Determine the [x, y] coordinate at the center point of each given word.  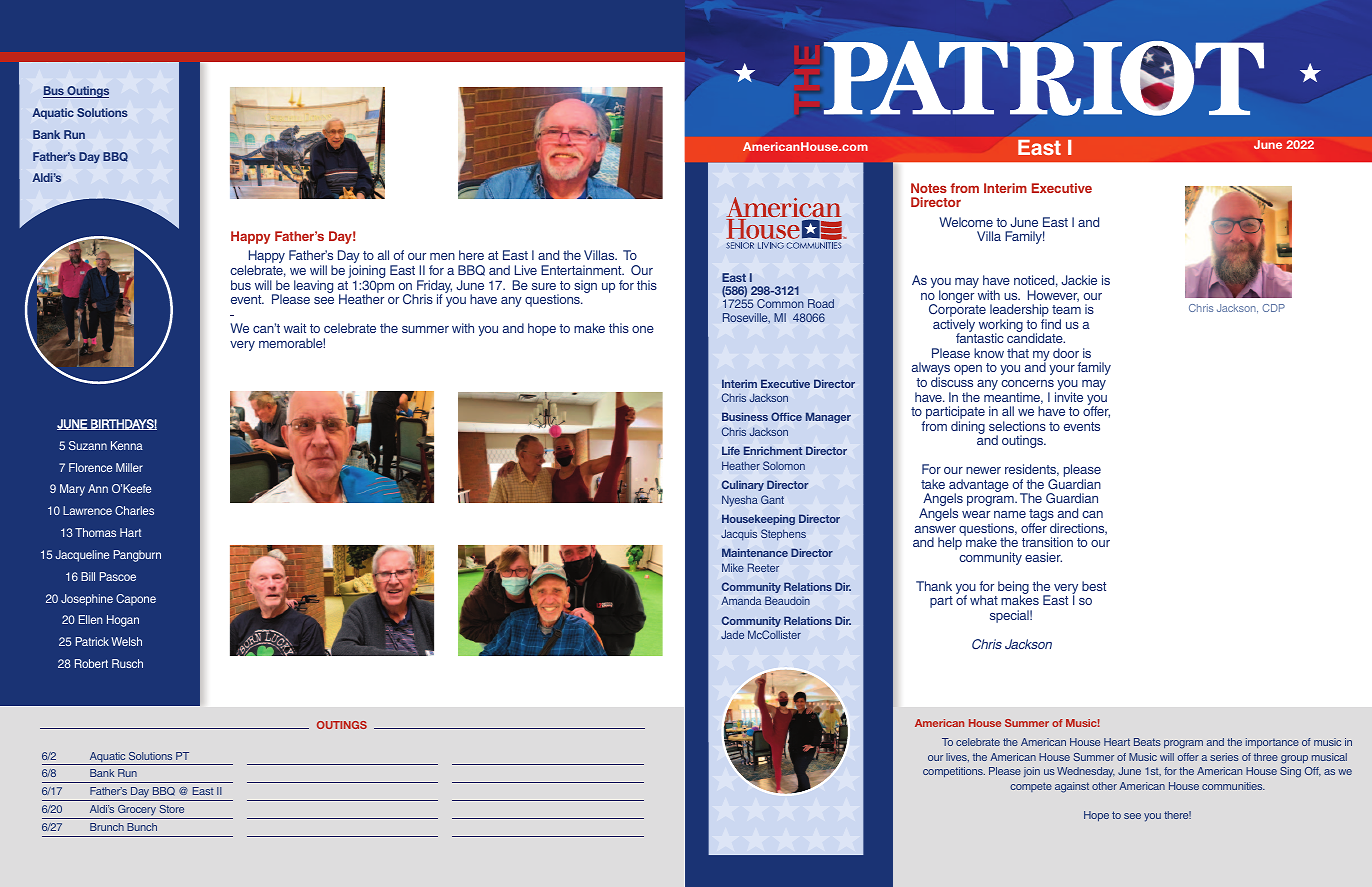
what [984, 600]
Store [172, 809]
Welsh [126, 641]
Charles [134, 510]
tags [1042, 516]
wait [295, 328]
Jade [732, 634]
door [1066, 353]
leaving [313, 286]
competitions [954, 772]
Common [780, 303]
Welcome [966, 222]
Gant [772, 499]
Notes [929, 188]
